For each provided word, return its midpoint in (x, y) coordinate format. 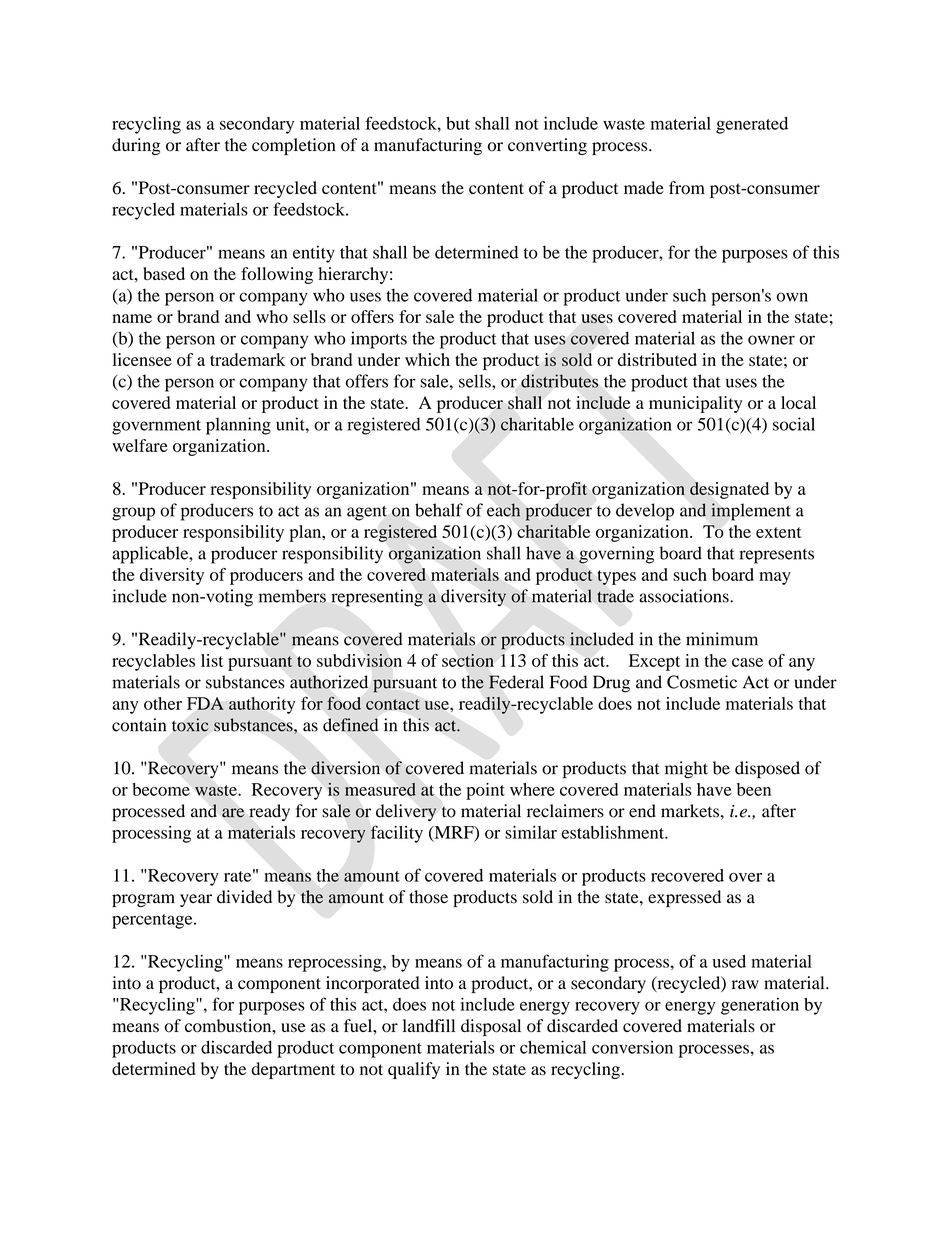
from (687, 188)
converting (547, 146)
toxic (190, 725)
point (485, 791)
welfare (140, 445)
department (293, 1070)
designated (729, 490)
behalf (439, 510)
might (686, 770)
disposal (491, 1027)
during (136, 146)
